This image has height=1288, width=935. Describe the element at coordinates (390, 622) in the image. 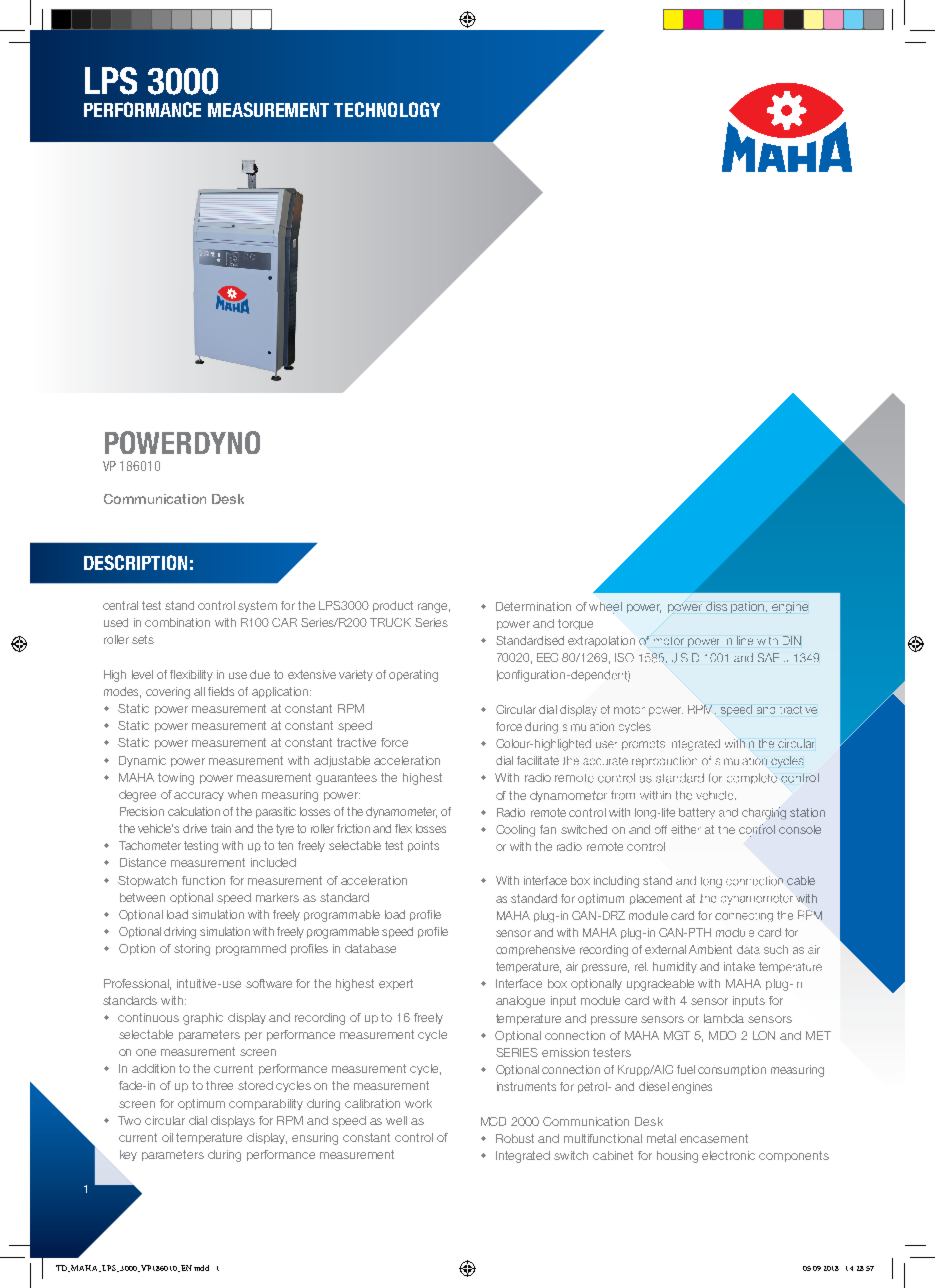

I see `TRUCK` at that location.
